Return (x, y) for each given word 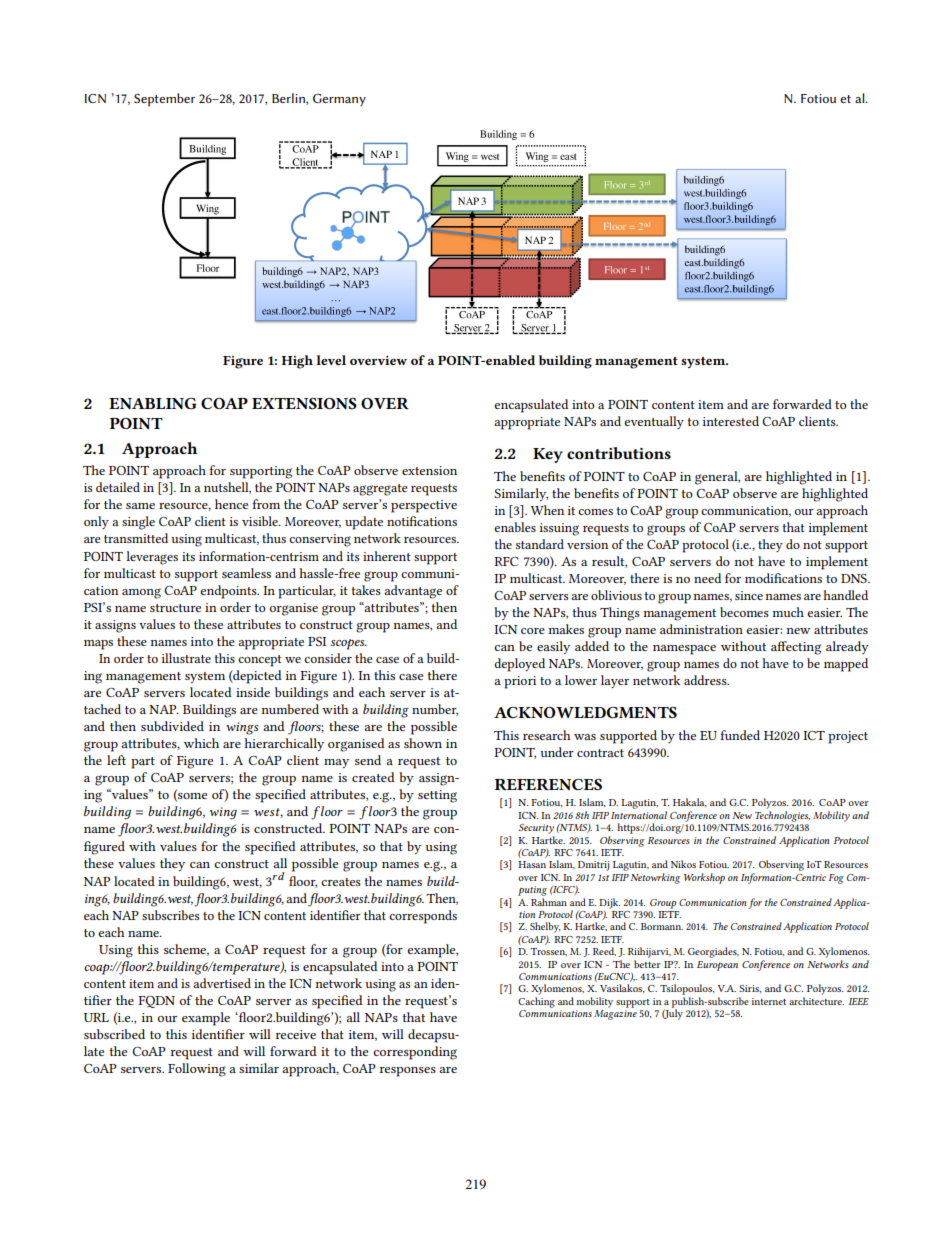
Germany (339, 100)
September (164, 100)
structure (175, 608)
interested (731, 421)
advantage (413, 592)
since (749, 595)
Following (197, 1070)
